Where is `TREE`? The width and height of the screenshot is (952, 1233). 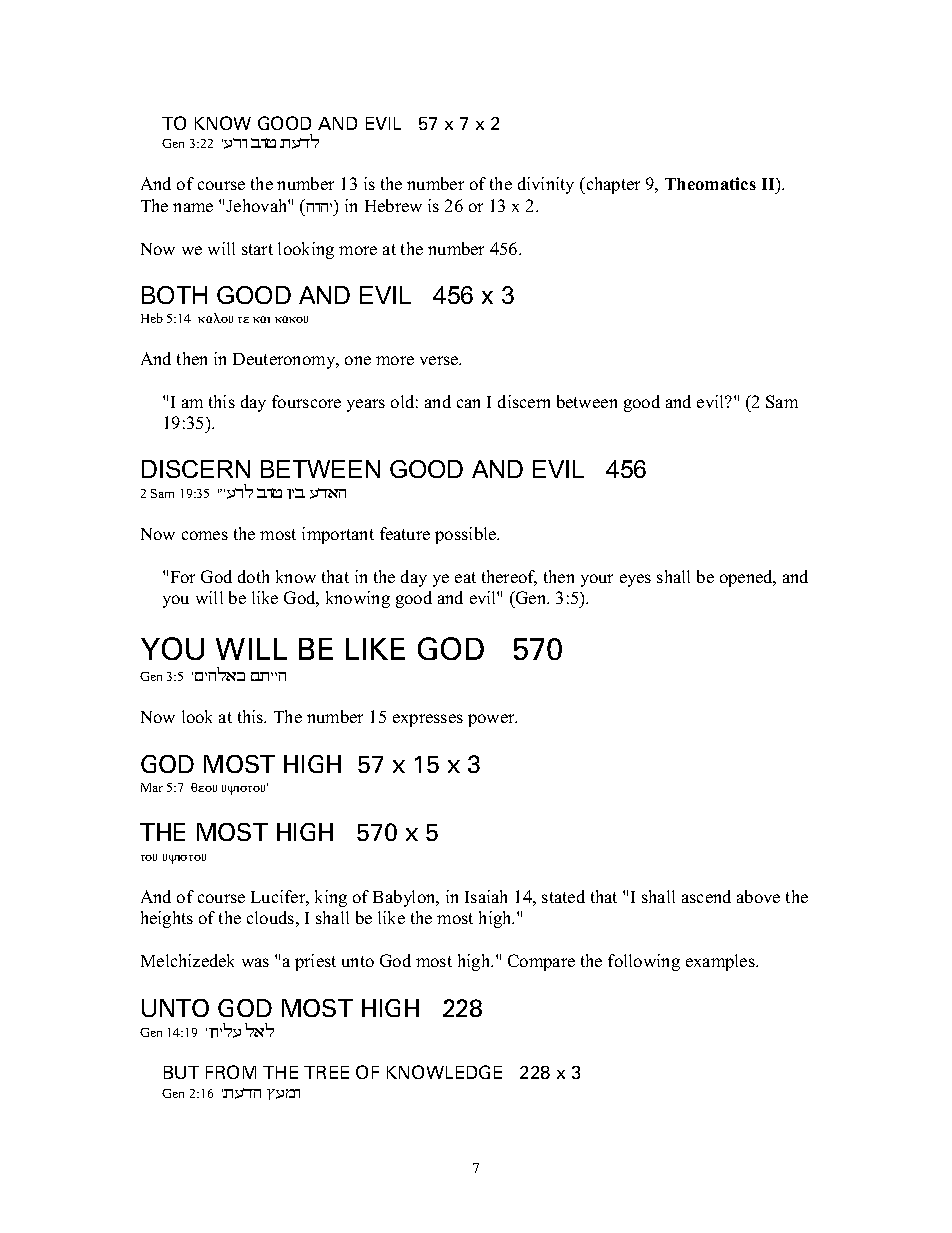
TREE is located at coordinates (326, 1072).
